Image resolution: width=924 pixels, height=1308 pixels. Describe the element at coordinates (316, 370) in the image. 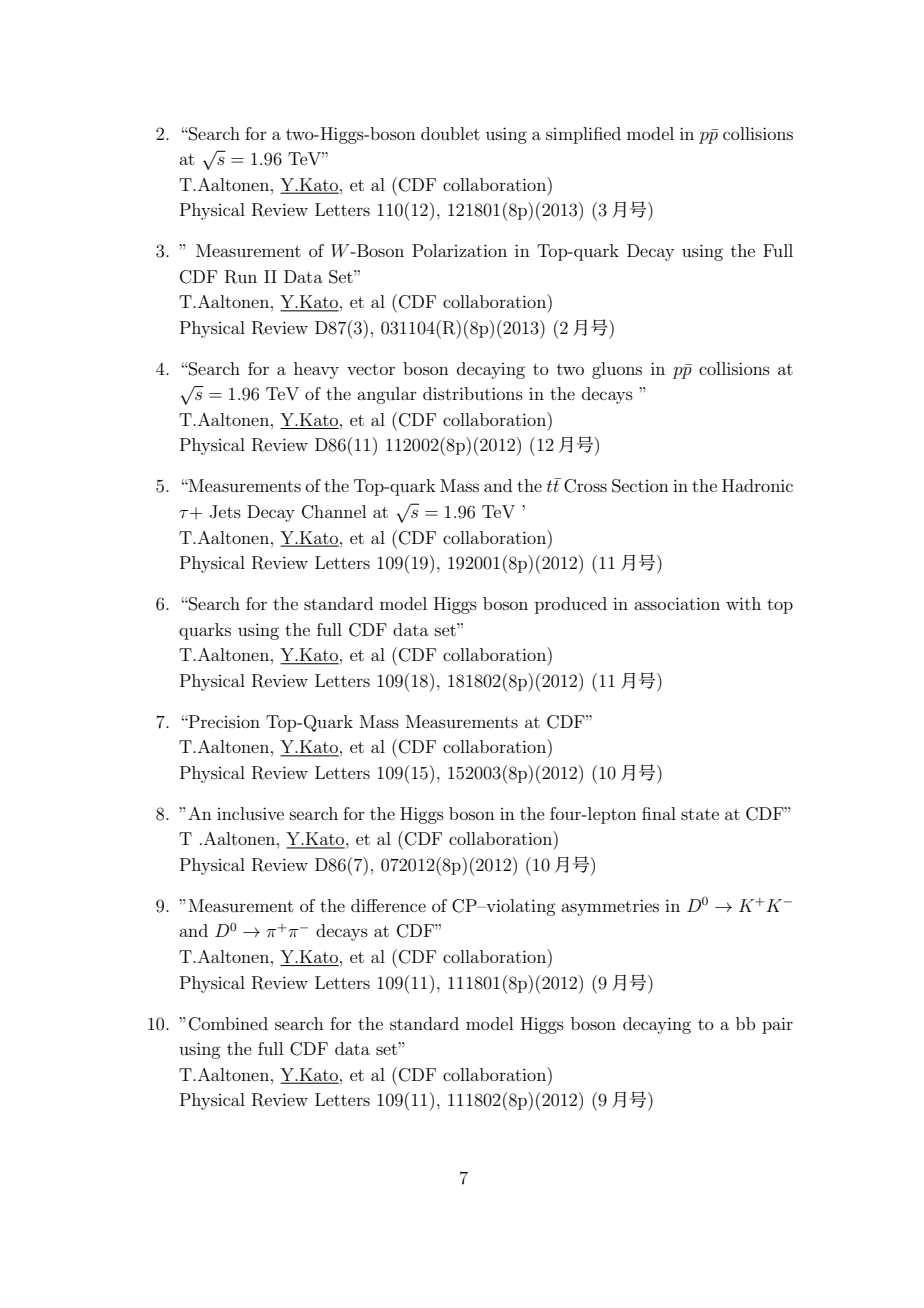

I see `heavy` at that location.
